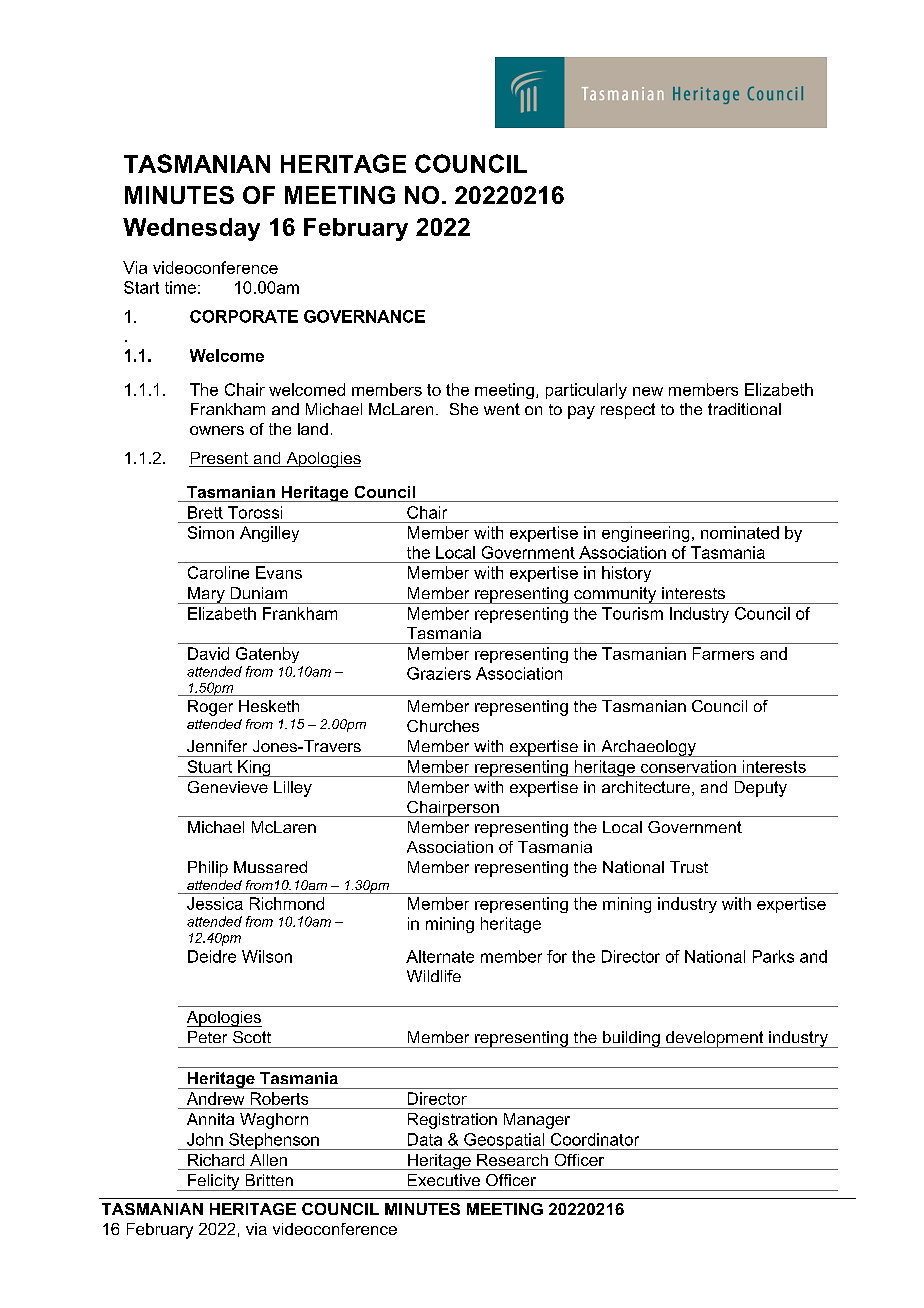  I want to click on Farmers, so click(723, 653).
